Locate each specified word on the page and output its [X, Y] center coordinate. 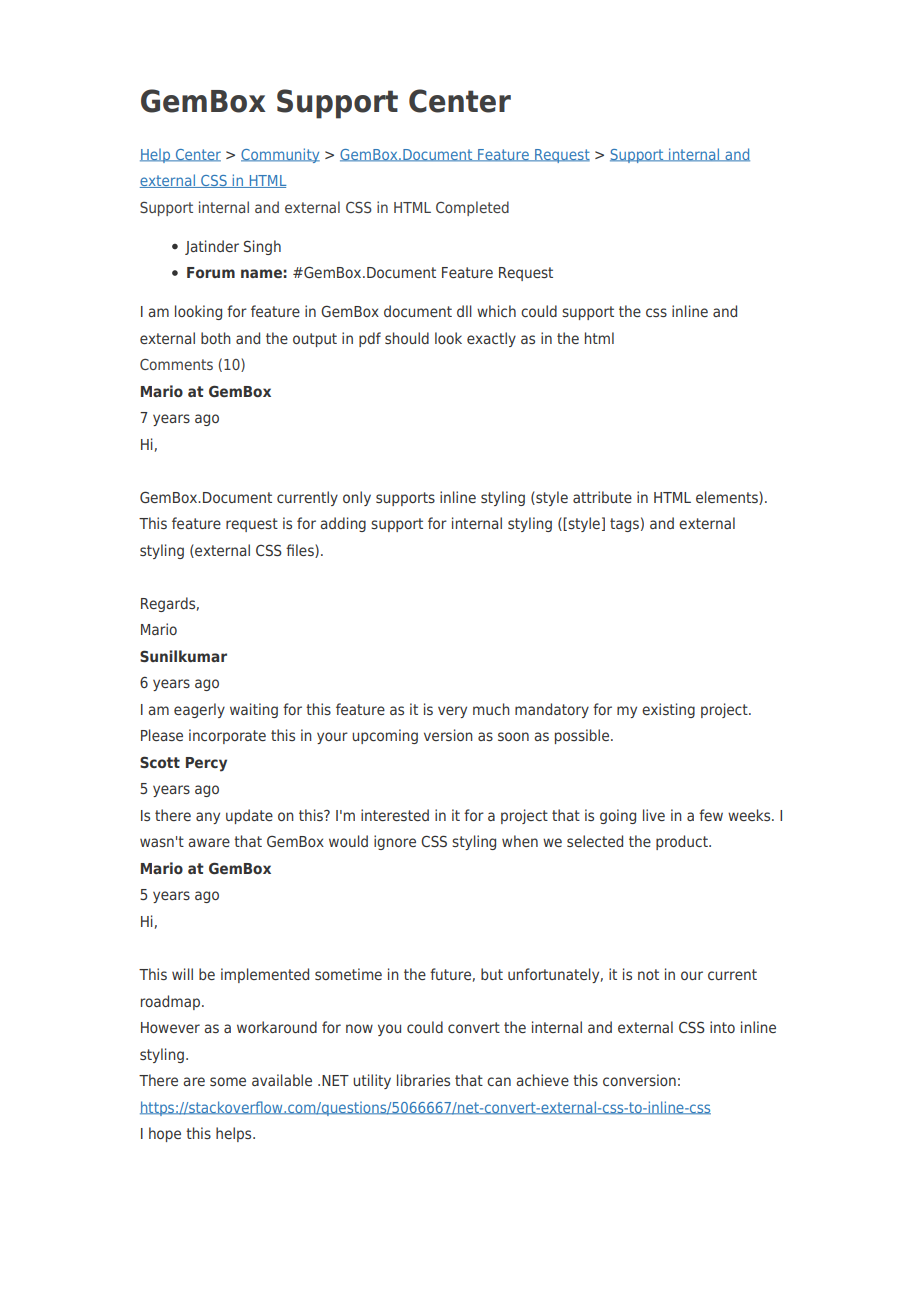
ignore [395, 842]
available [282, 1080]
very [452, 712]
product [683, 842]
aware [209, 842]
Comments [176, 364]
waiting [254, 710]
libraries [423, 1080]
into [722, 1027]
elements [728, 498]
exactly [491, 339]
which [496, 311]
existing [668, 710]
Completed [472, 208]
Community [280, 155]
